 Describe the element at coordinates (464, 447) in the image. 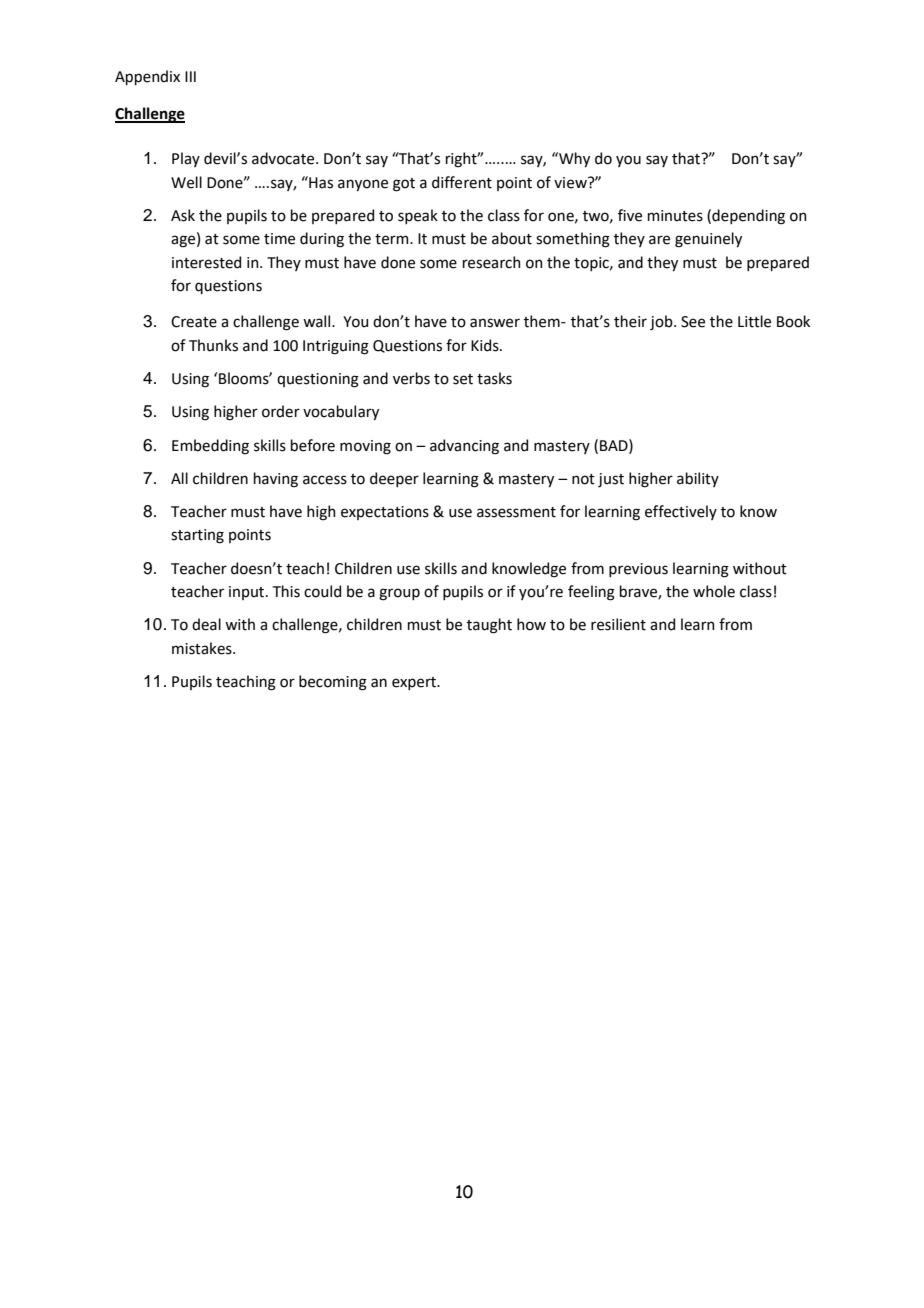

I see `advancing` at that location.
